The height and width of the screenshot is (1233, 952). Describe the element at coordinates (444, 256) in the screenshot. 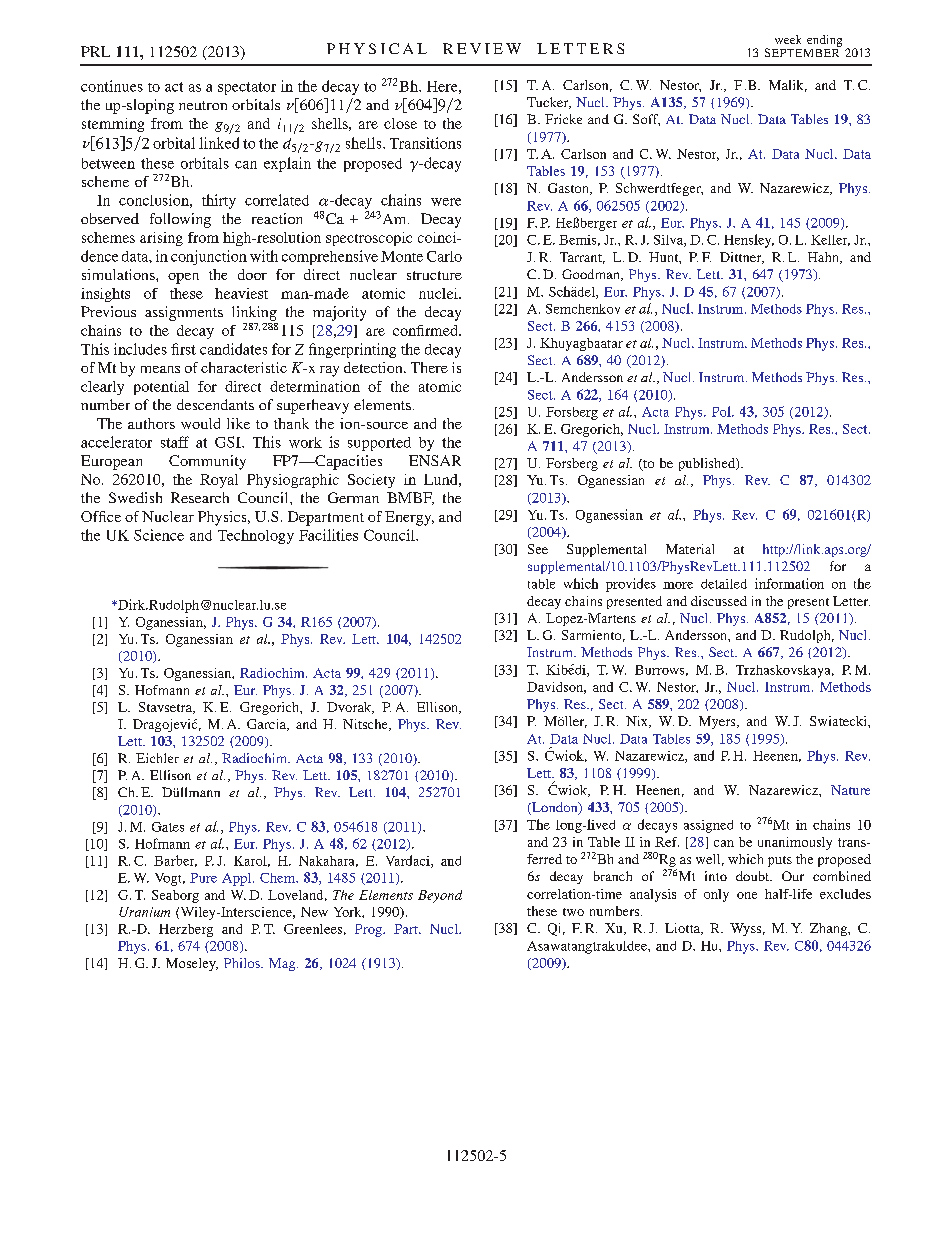

I see `Carlo` at that location.
